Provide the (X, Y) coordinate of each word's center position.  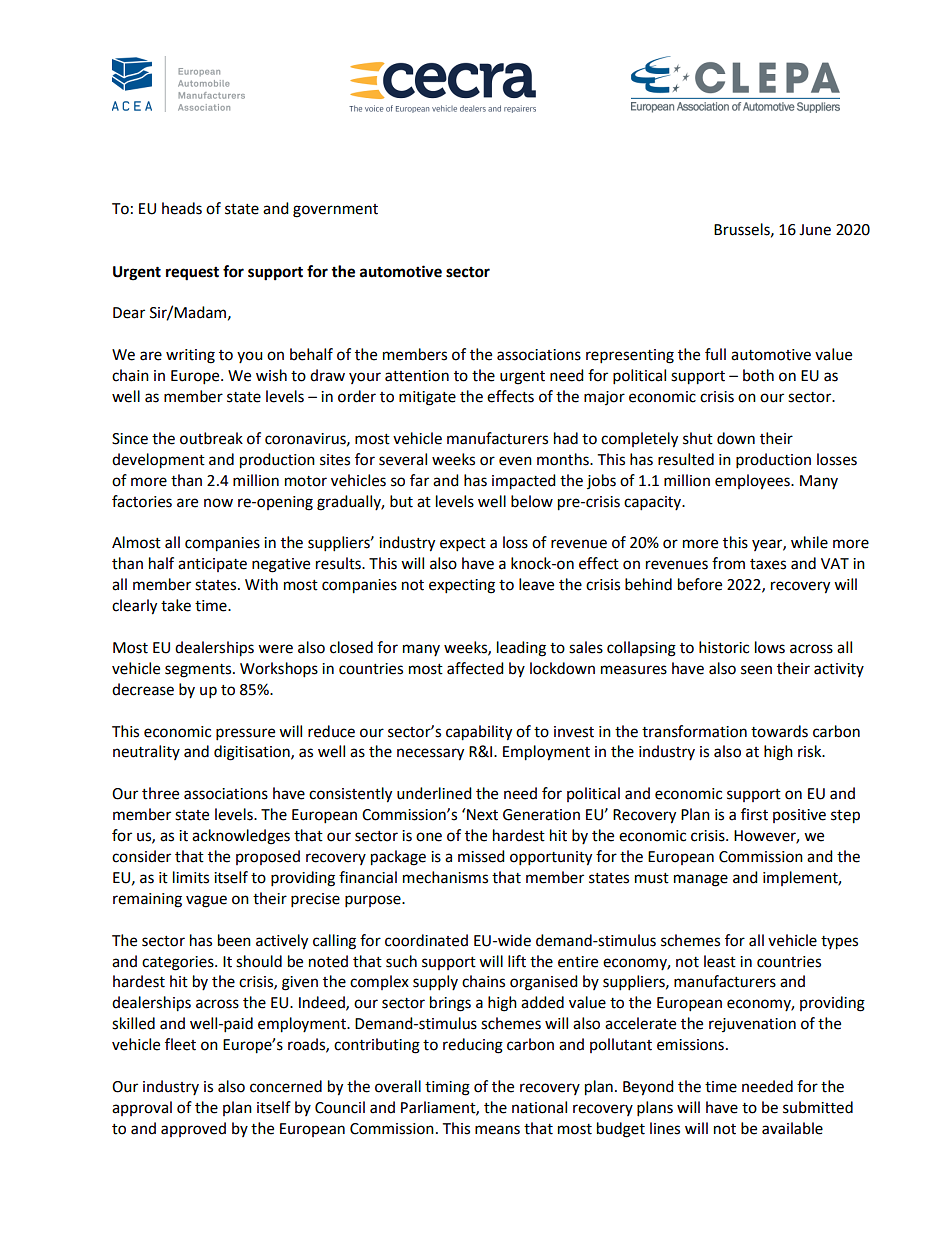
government (335, 211)
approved (193, 1129)
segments (199, 671)
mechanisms (445, 877)
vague (206, 901)
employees (753, 482)
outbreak (211, 438)
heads (182, 208)
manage (701, 880)
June (815, 230)
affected (475, 668)
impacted (524, 482)
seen (756, 670)
